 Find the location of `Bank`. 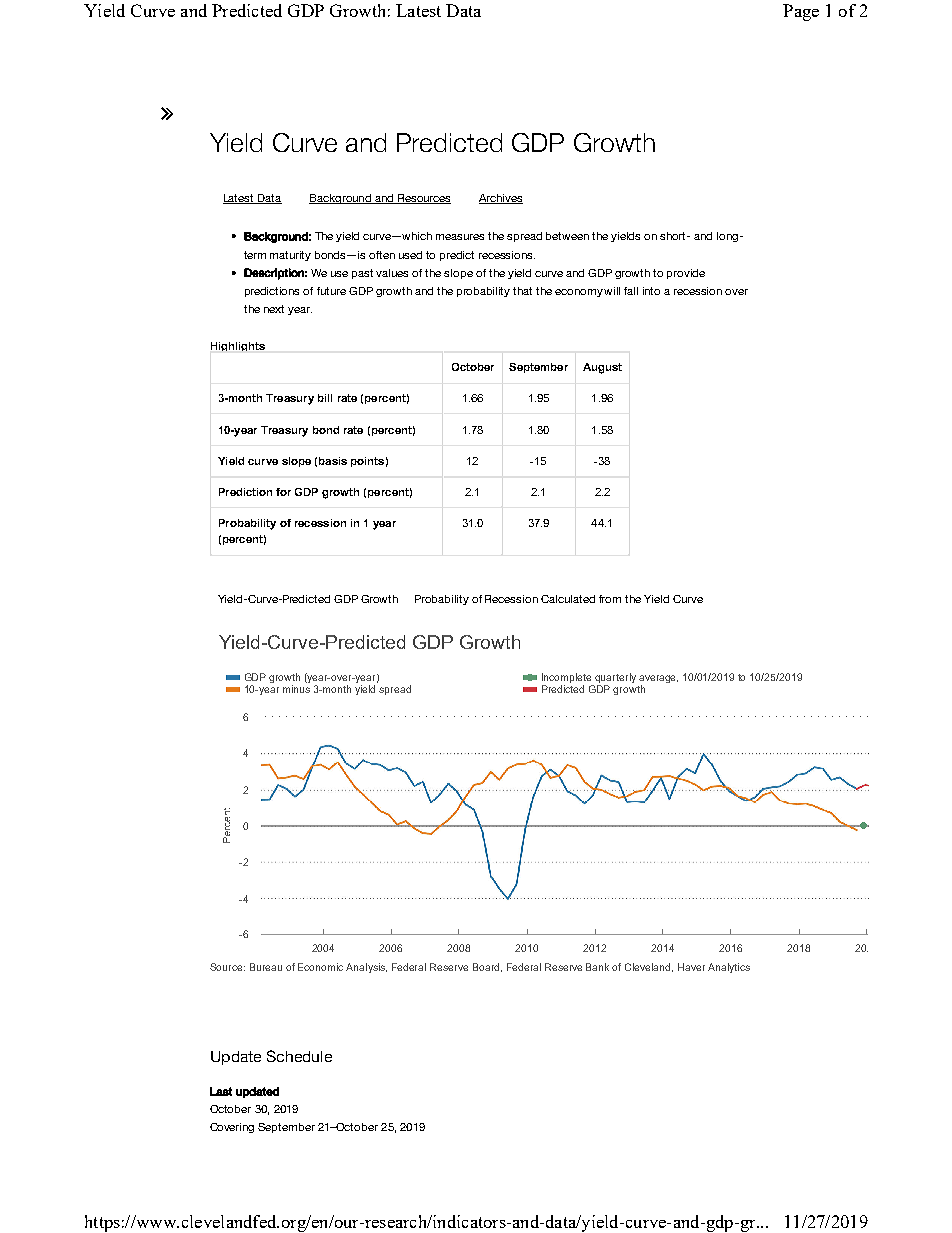

Bank is located at coordinates (597, 967).
